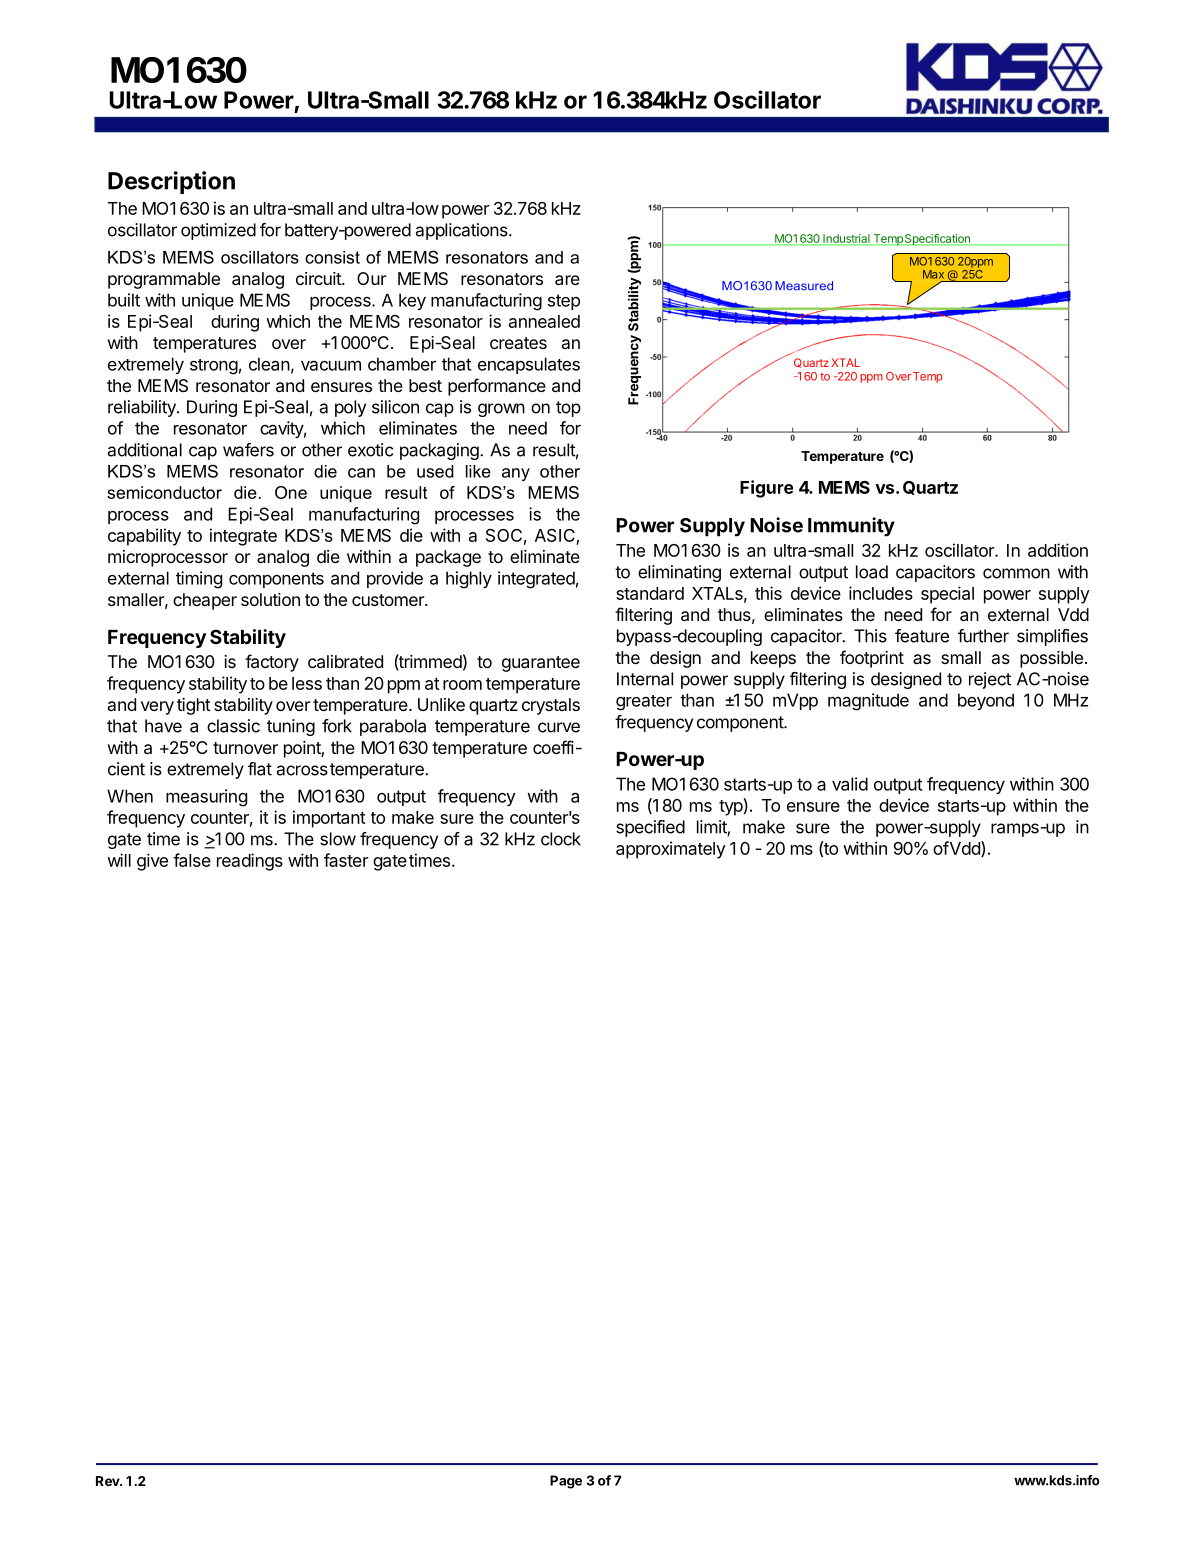 The width and height of the document is (1195, 1547). I want to click on Max, so click(933, 274).
